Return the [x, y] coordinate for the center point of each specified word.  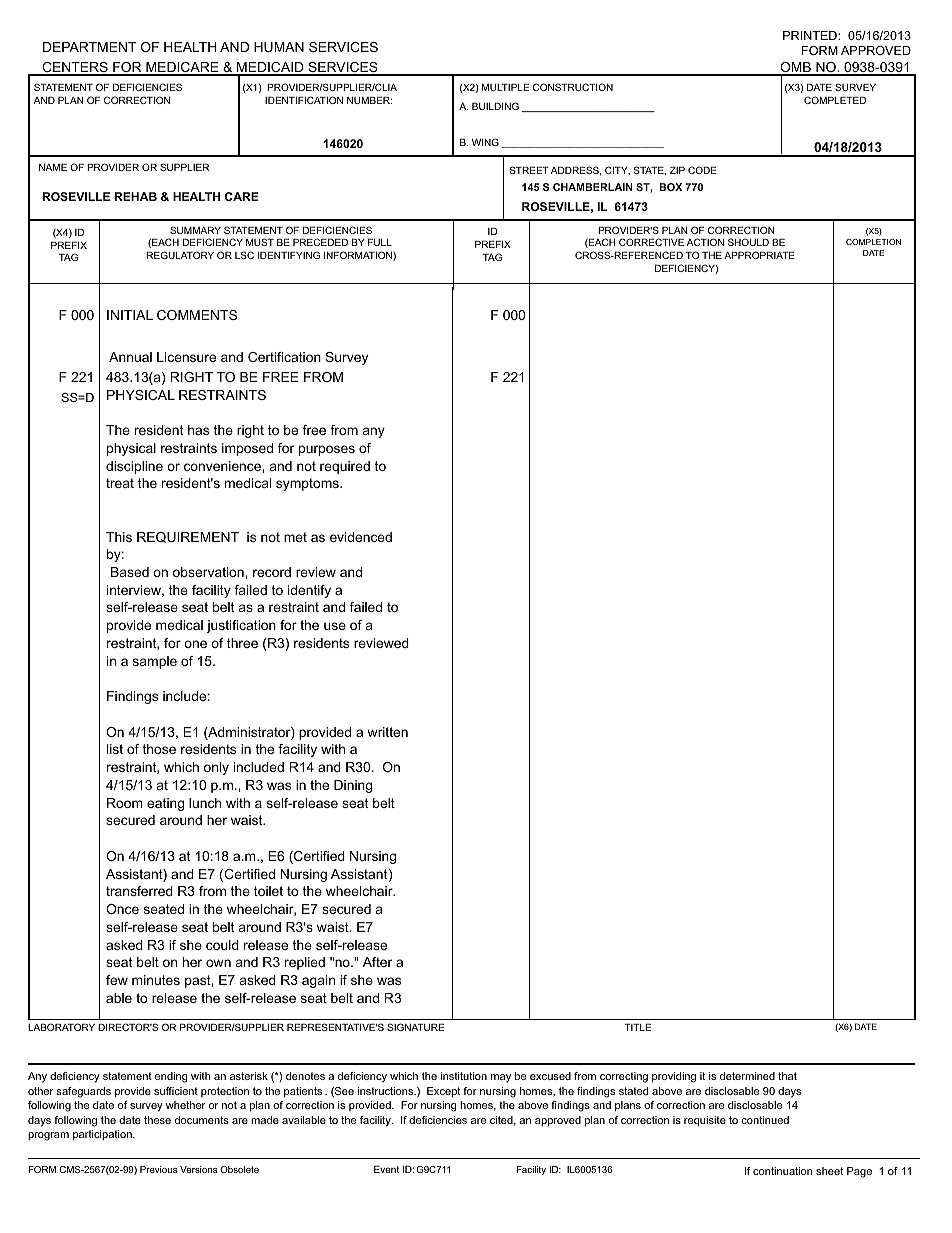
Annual [130, 357]
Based [130, 572]
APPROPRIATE [759, 255]
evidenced [361, 537]
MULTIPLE [505, 87]
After [377, 962]
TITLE [638, 1027]
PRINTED [811, 35]
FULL [380, 242]
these [157, 1120]
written [387, 732]
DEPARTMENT [90, 47]
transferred [139, 891]
